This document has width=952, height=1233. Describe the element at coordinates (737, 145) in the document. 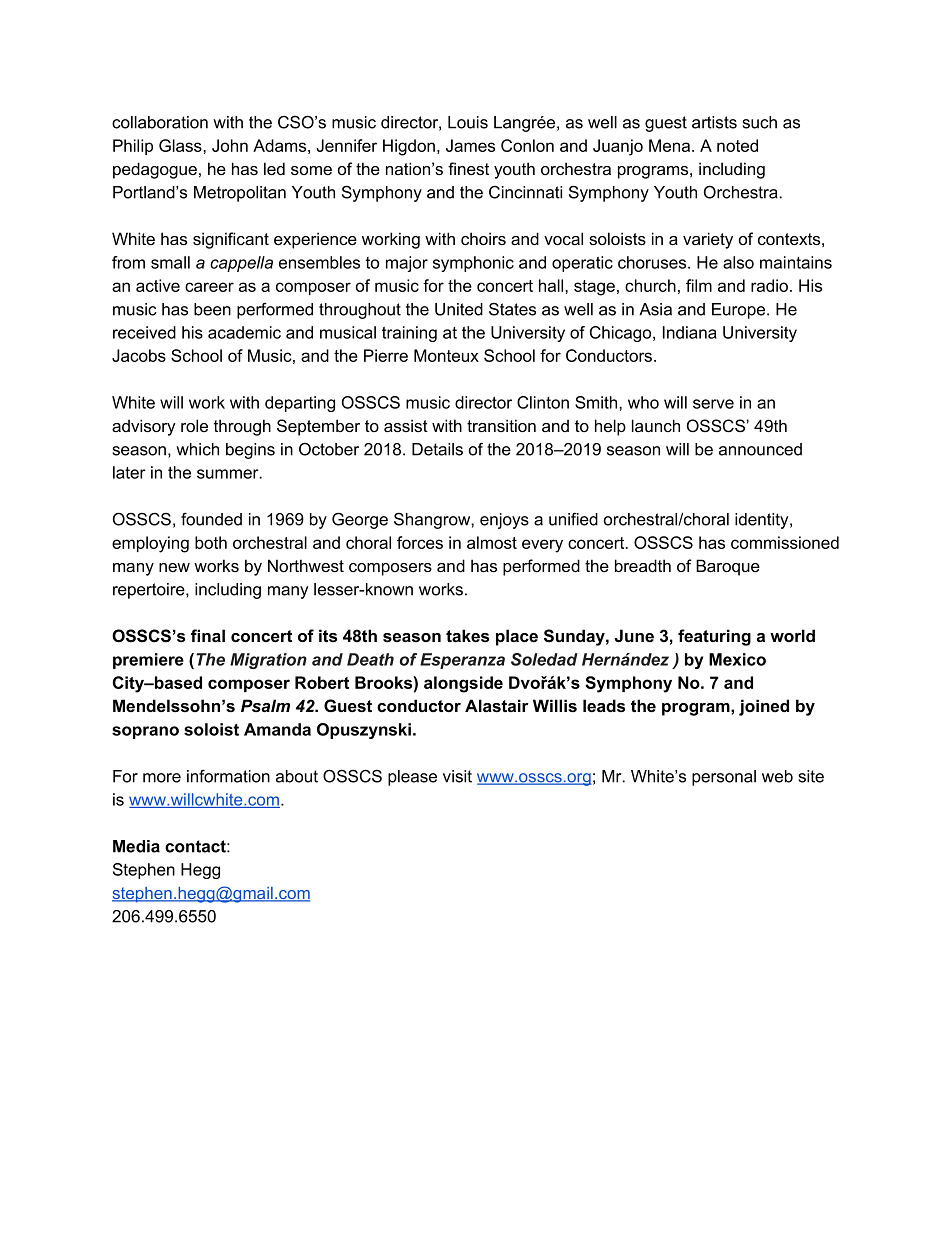

I see `noted` at that location.
